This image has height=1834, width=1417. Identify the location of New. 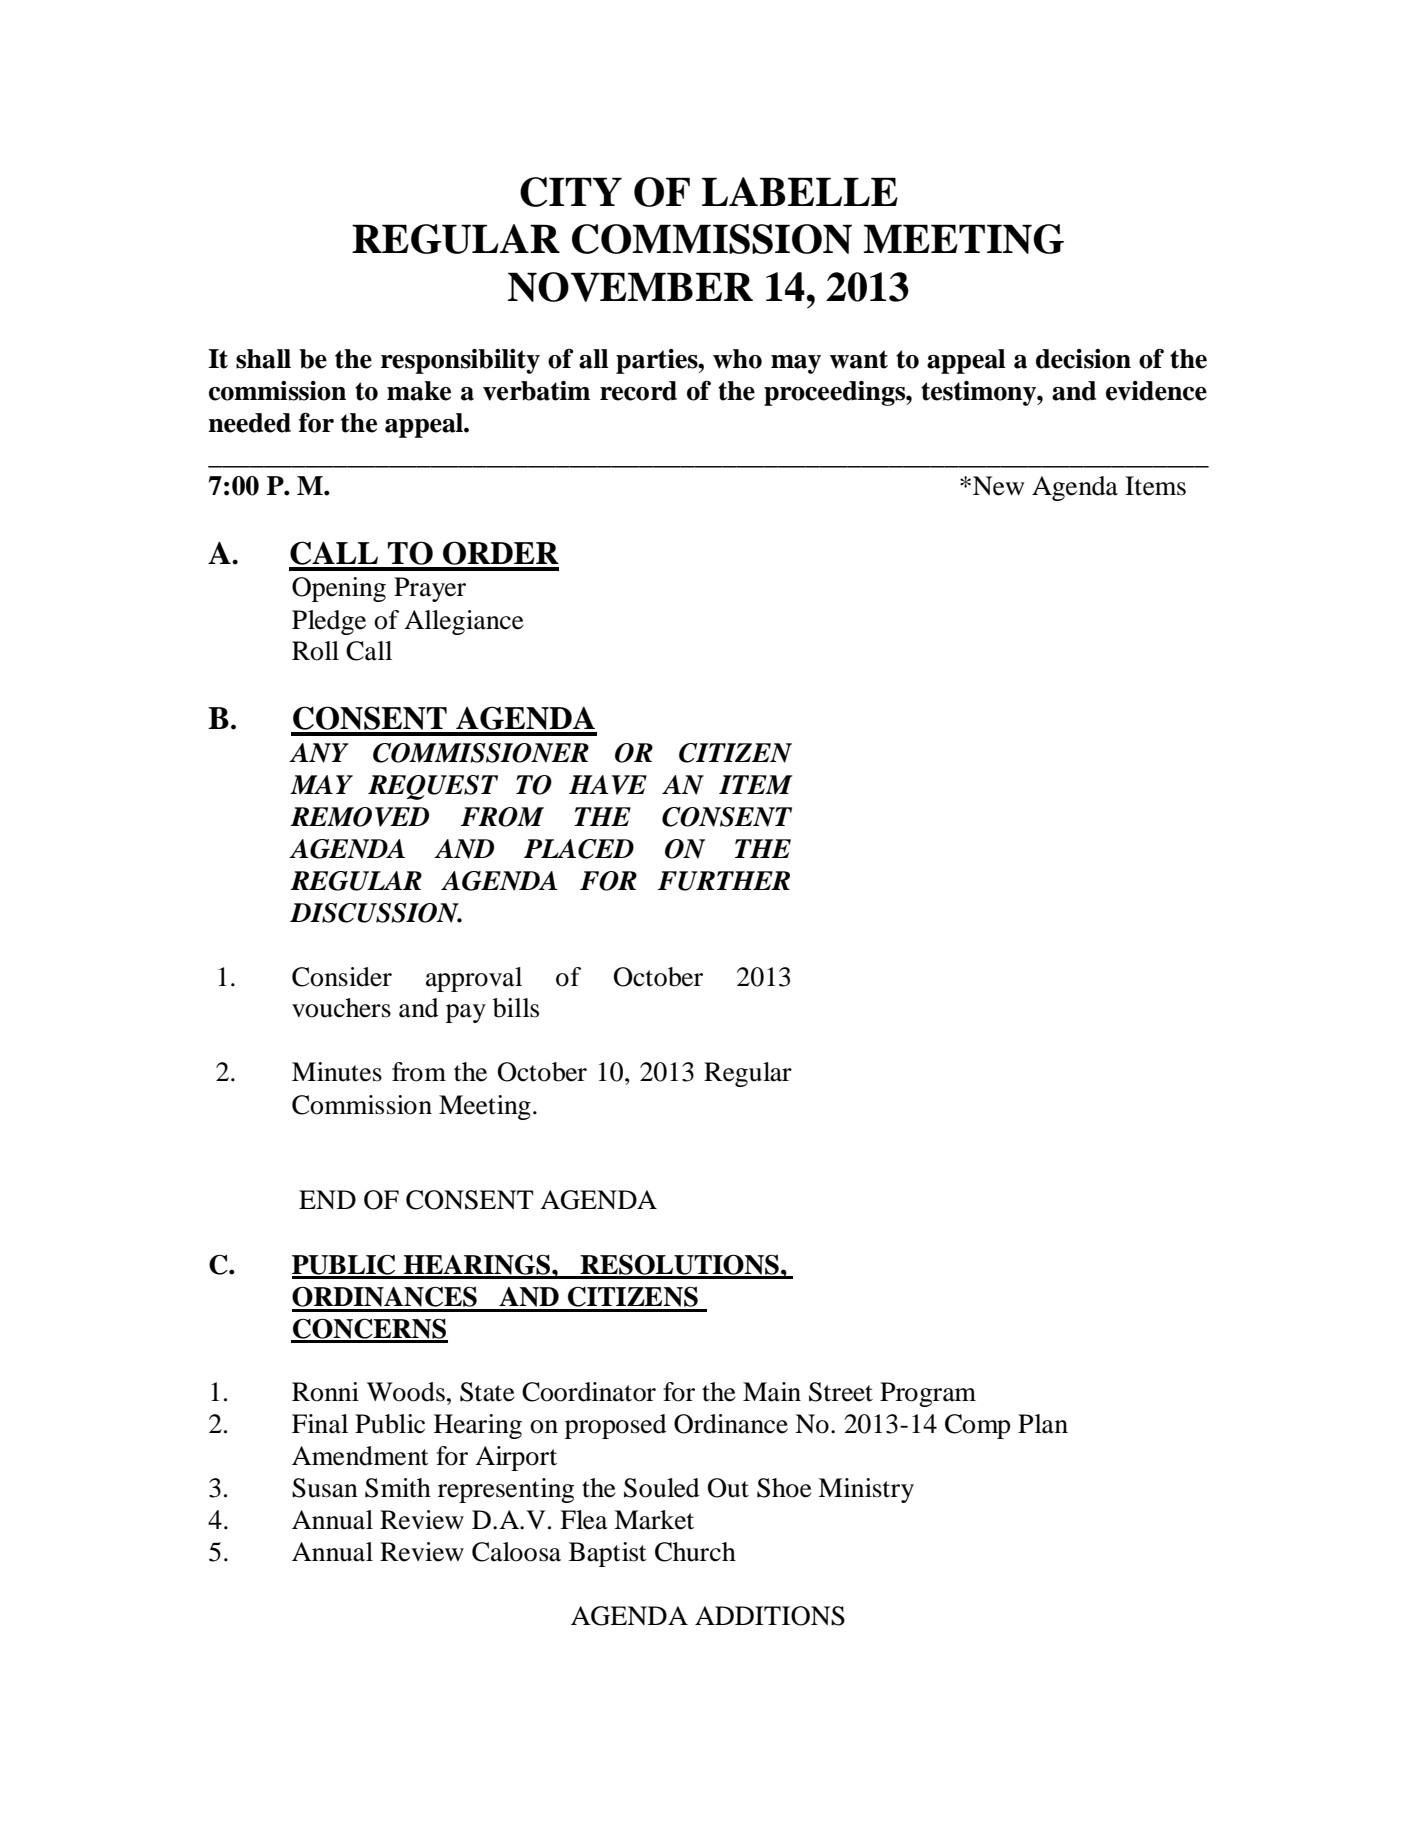
(998, 486).
